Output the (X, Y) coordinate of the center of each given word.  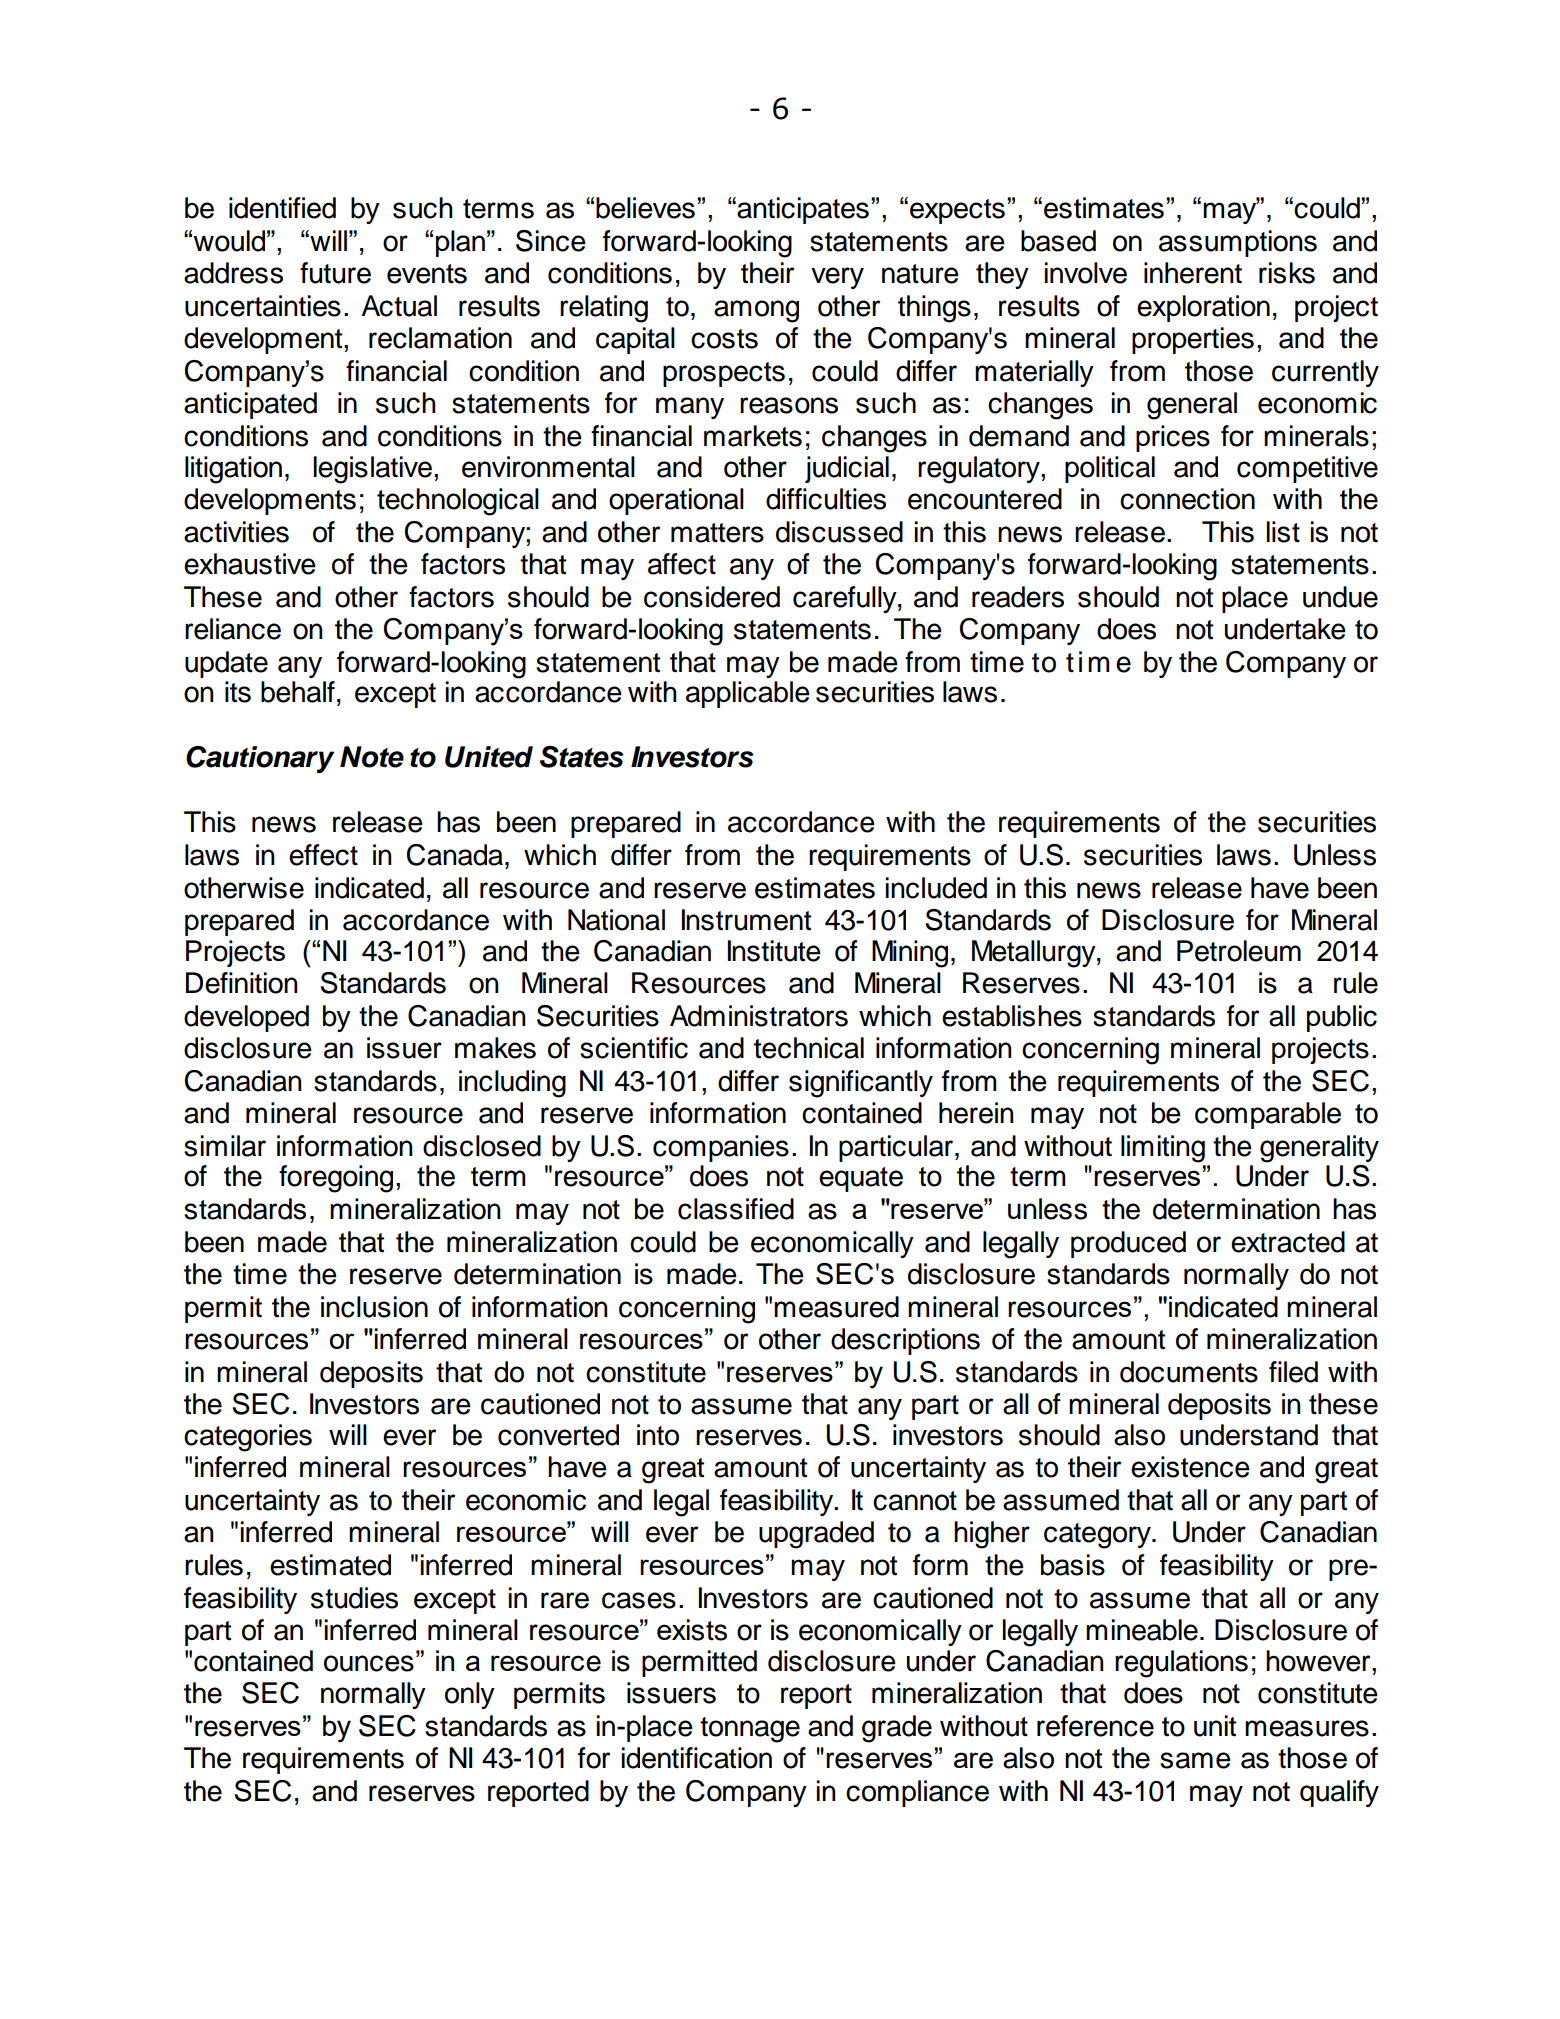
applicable (748, 694)
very (837, 278)
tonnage (750, 1730)
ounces (369, 1663)
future (335, 273)
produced (1128, 1244)
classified (736, 1209)
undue (1340, 597)
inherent (1193, 273)
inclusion (374, 1307)
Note (372, 757)
